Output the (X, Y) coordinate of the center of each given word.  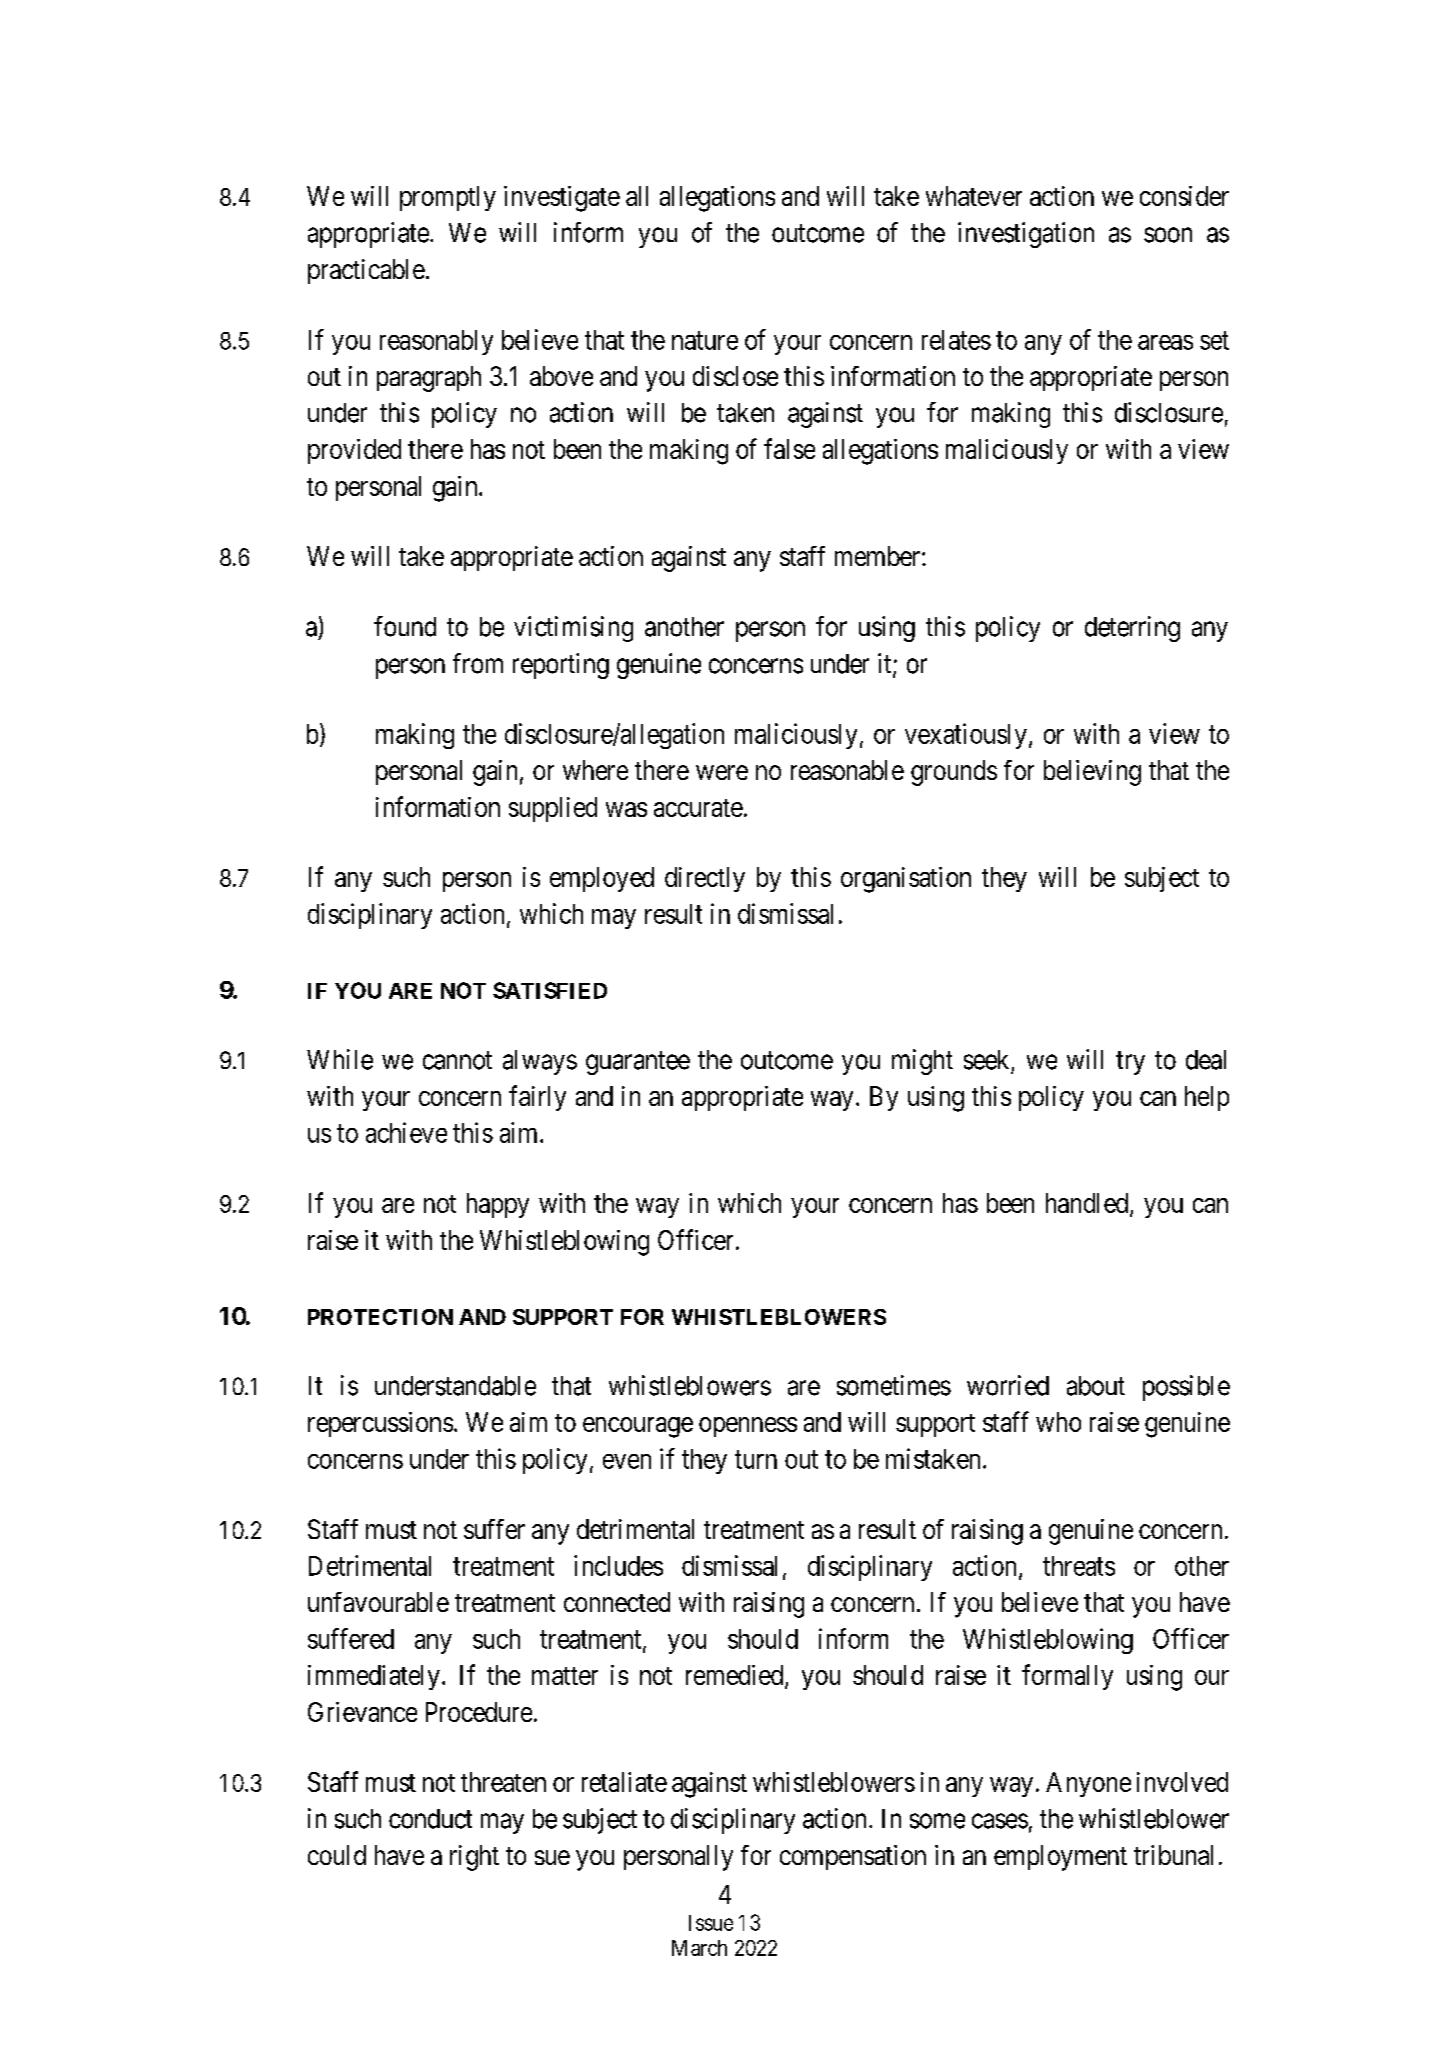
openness (748, 1427)
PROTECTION (380, 1317)
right (474, 1858)
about (1096, 1386)
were (722, 772)
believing (1092, 773)
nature (705, 340)
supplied (553, 809)
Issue (711, 1923)
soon (1168, 235)
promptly (448, 198)
